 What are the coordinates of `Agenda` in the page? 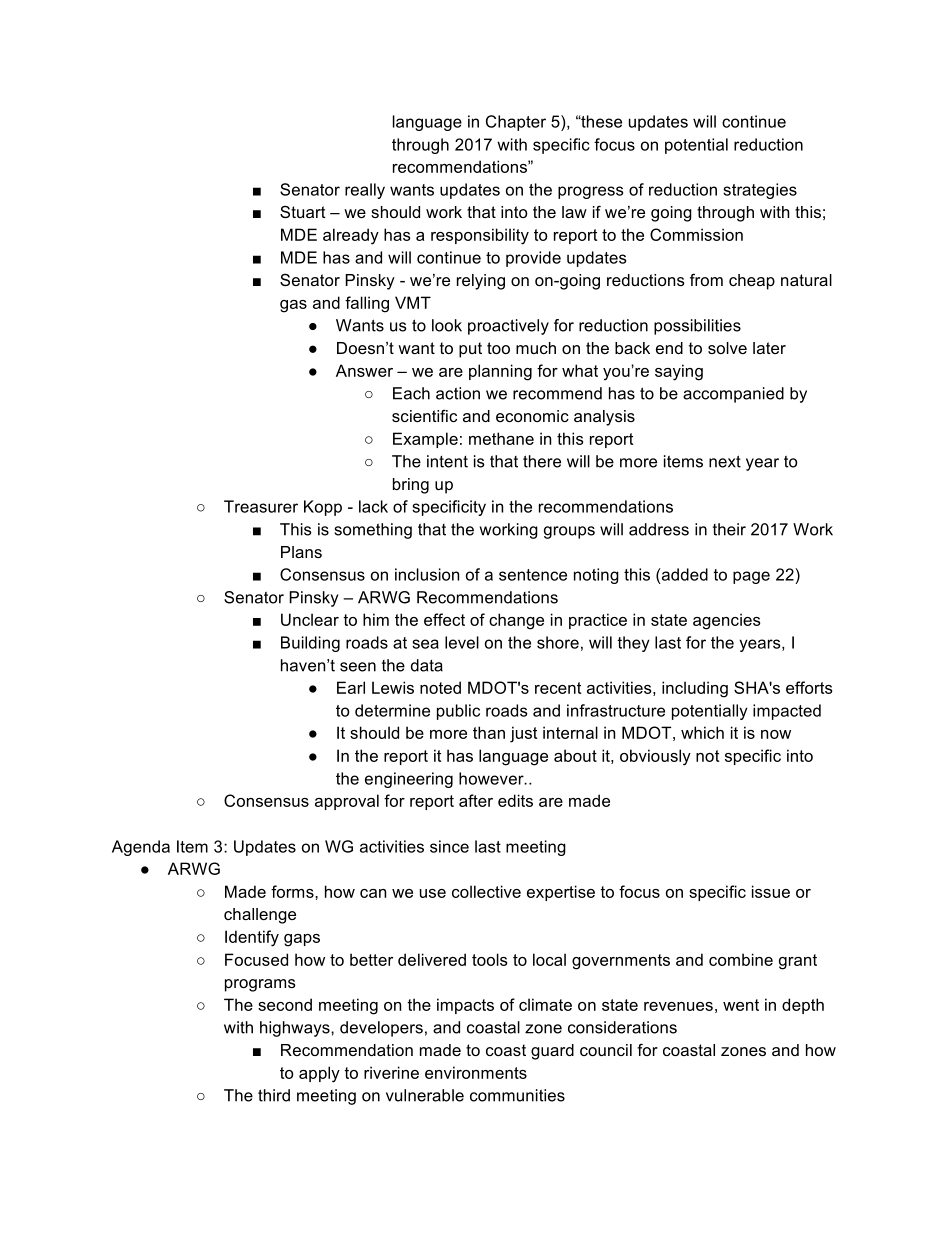 It's located at (141, 848).
